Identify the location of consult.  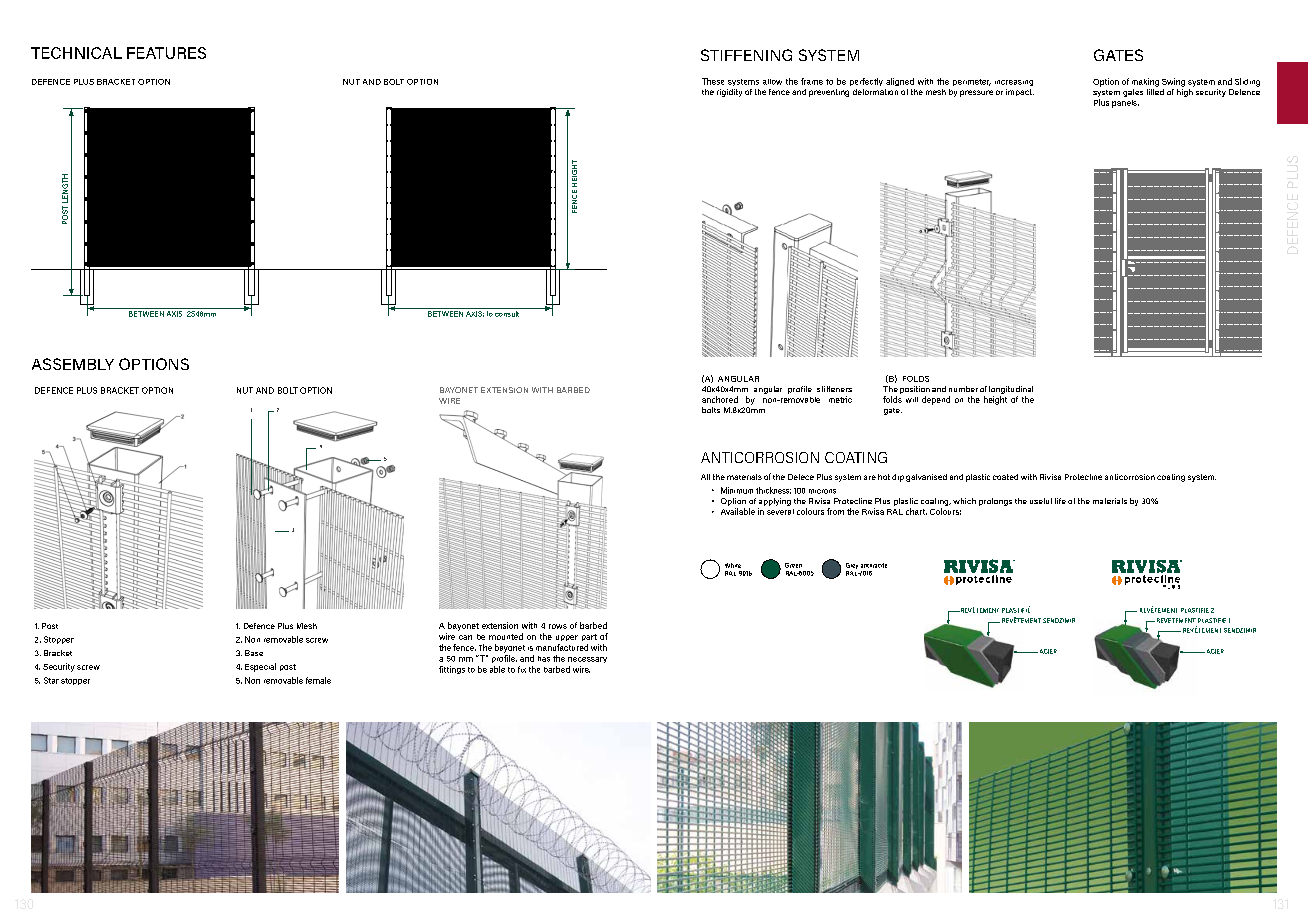
(507, 312).
